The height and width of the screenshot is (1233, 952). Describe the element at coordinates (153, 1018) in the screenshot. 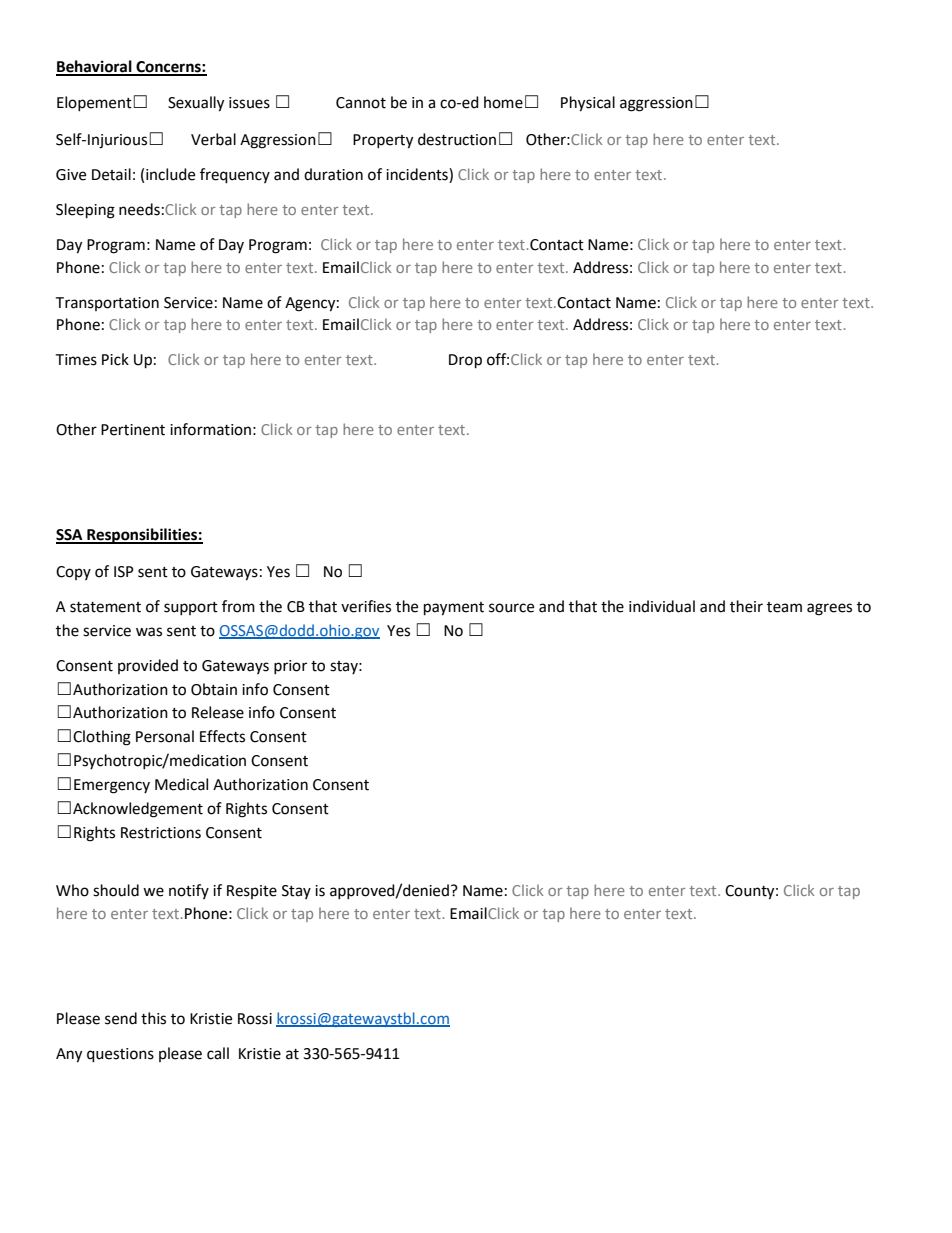

I see `this` at that location.
